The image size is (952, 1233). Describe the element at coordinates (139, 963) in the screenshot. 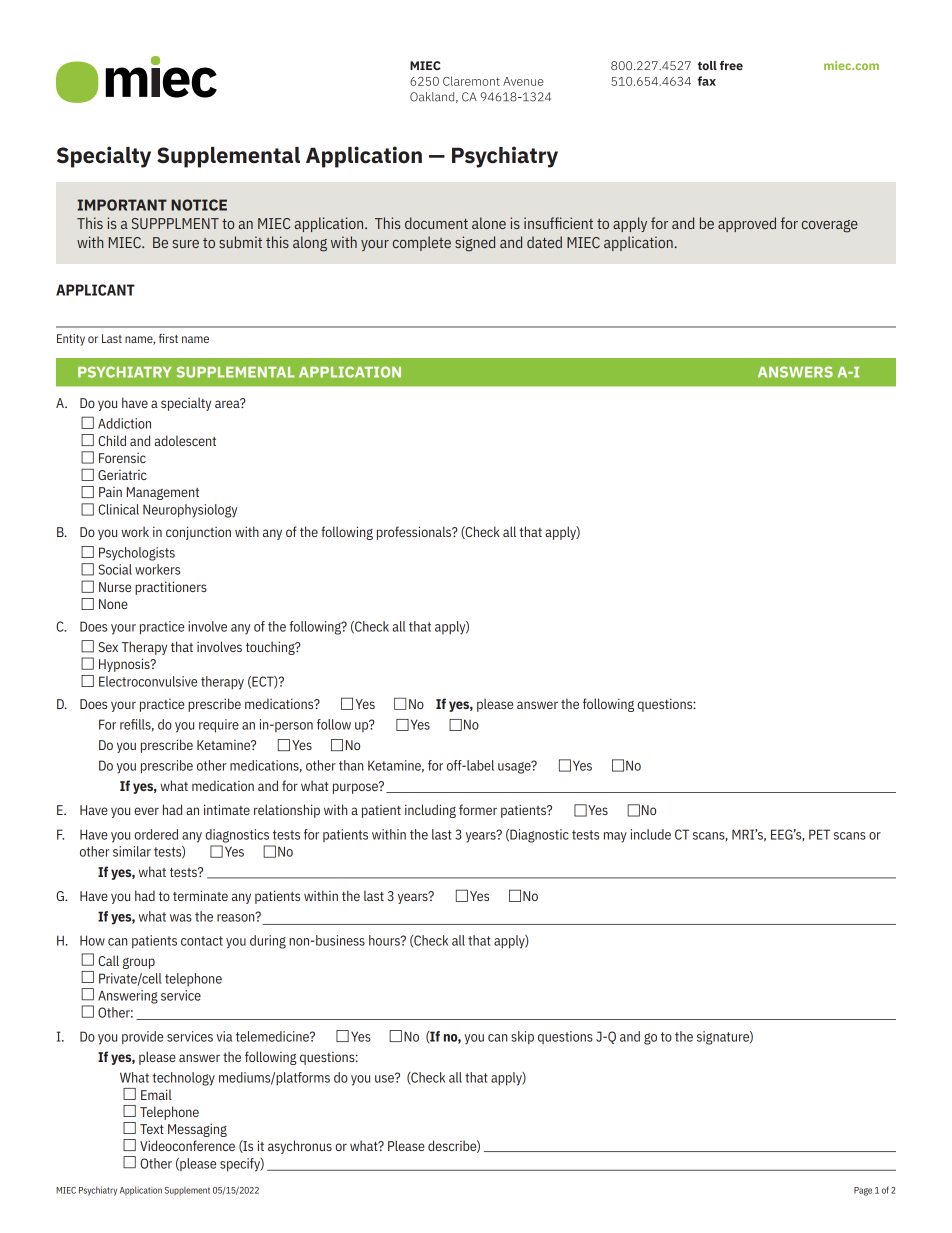

I see `group` at that location.
